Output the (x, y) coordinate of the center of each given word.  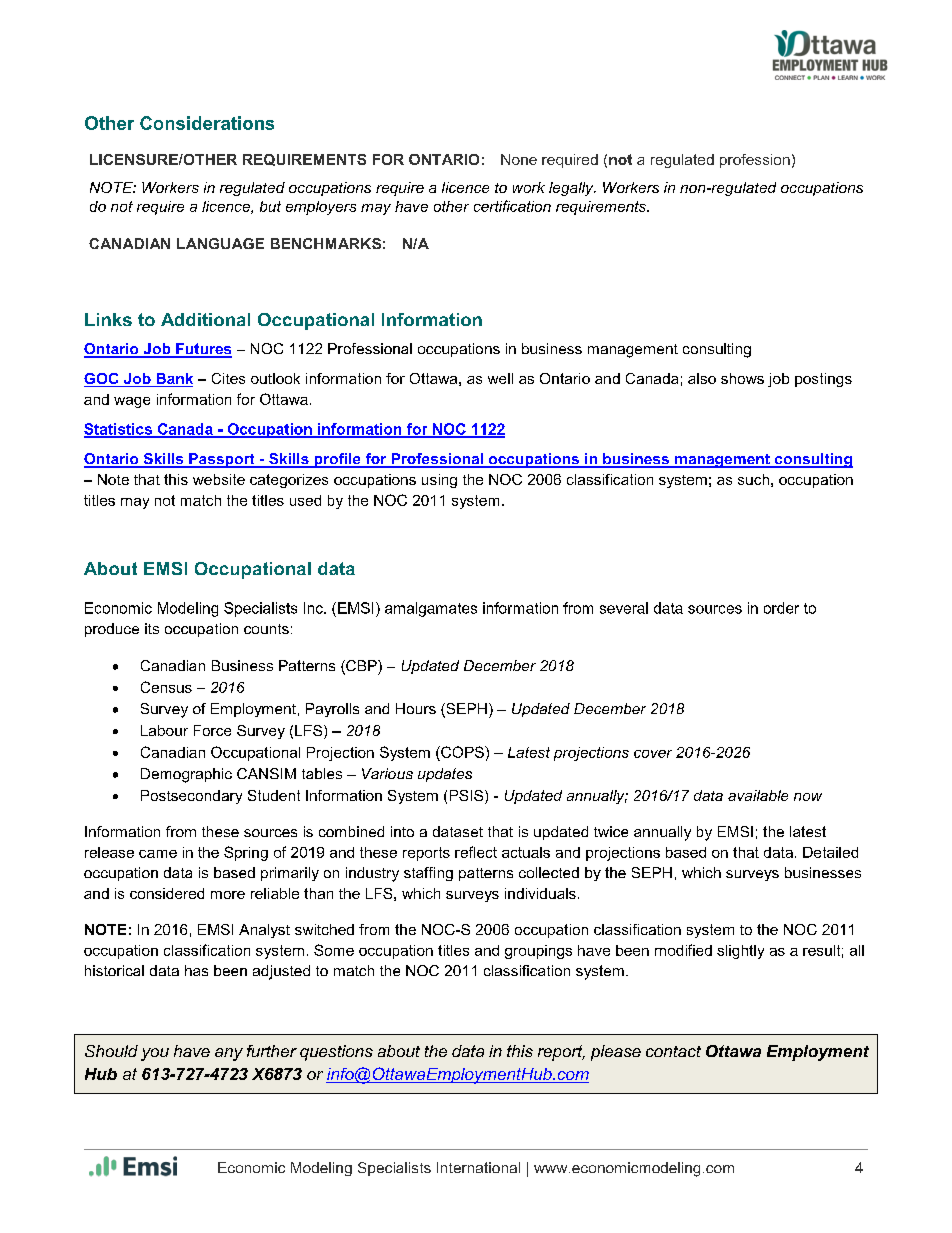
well (500, 378)
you (155, 1054)
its (152, 628)
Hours (416, 708)
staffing (428, 874)
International (478, 1167)
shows (742, 378)
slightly (740, 952)
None (519, 159)
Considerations (207, 123)
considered (167, 893)
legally (572, 189)
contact (673, 1051)
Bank (173, 380)
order (781, 608)
